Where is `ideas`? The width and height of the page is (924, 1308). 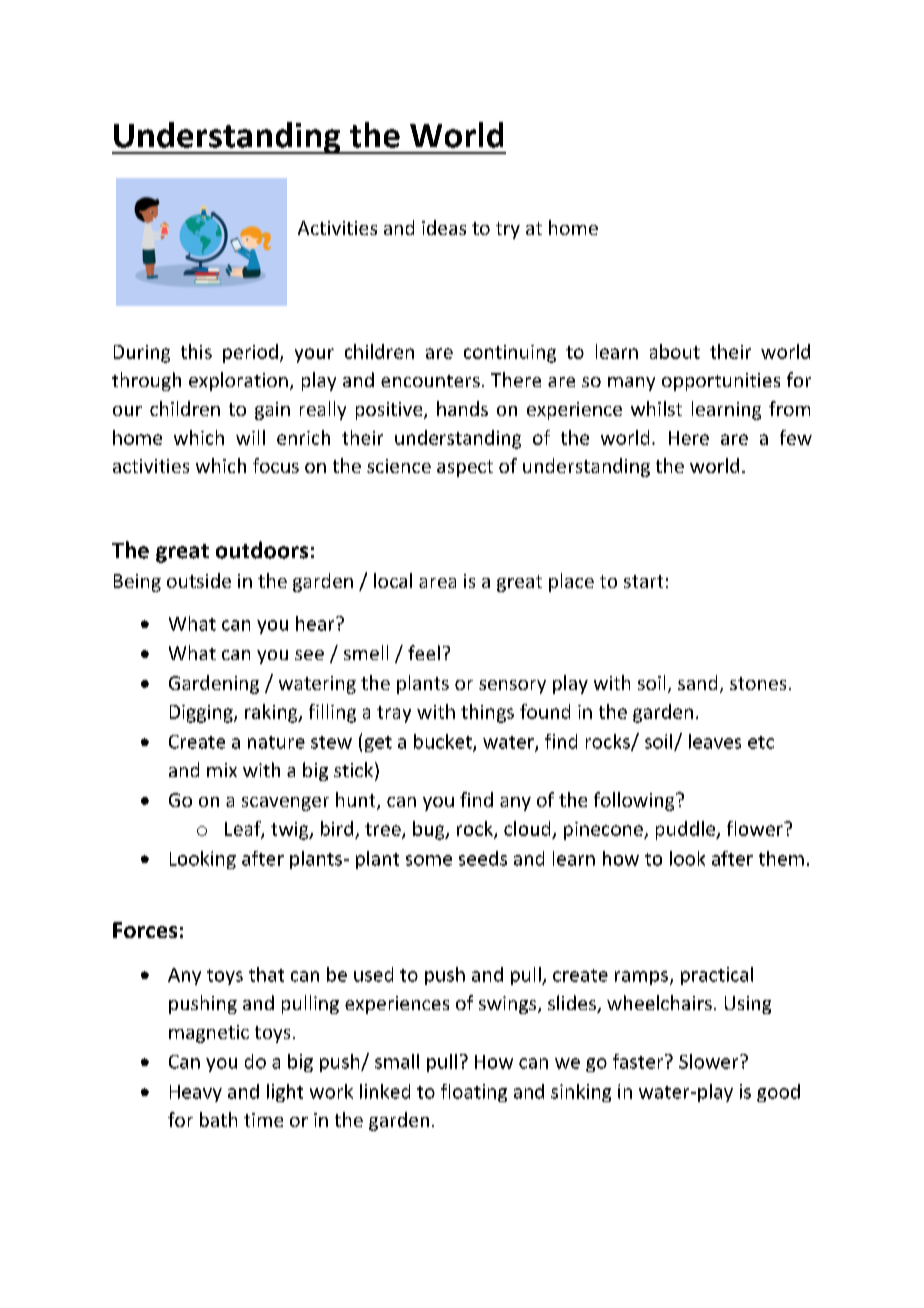 ideas is located at coordinates (444, 227).
